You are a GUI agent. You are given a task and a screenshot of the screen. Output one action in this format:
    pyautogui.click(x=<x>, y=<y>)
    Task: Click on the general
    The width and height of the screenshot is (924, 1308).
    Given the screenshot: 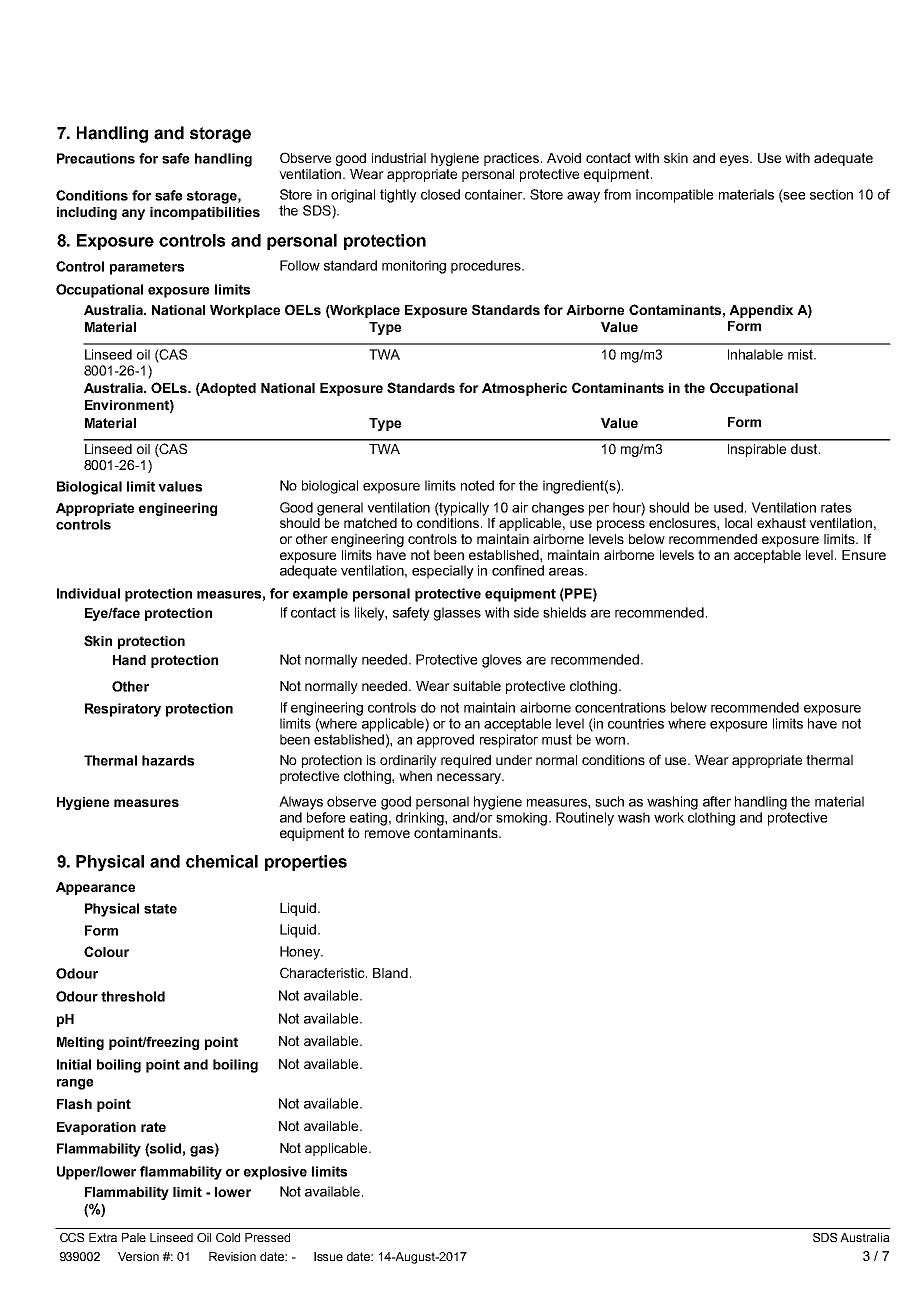 What is the action you would take?
    pyautogui.click(x=340, y=509)
